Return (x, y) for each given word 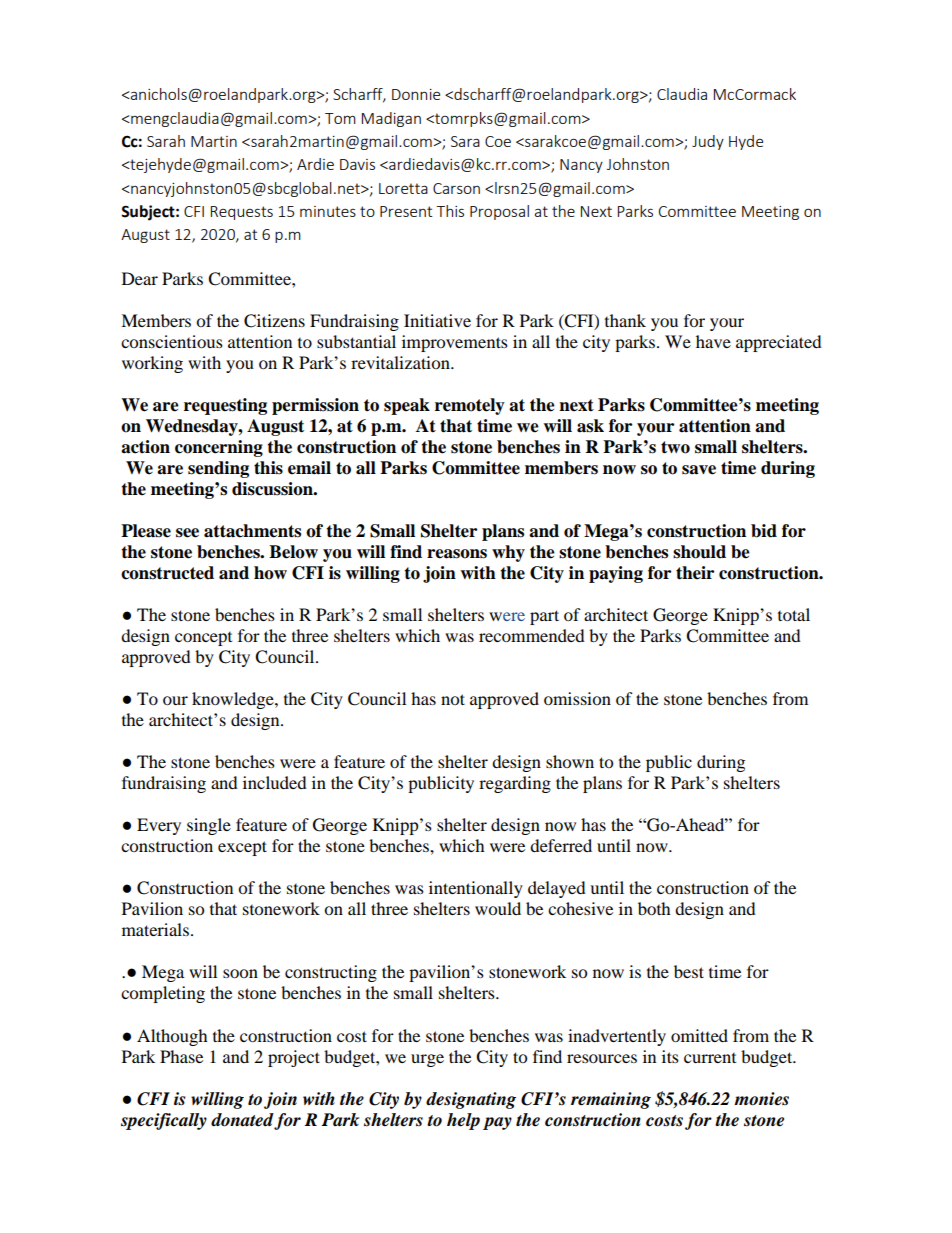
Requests (242, 213)
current (710, 1058)
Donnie (416, 94)
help (463, 1121)
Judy (708, 142)
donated (242, 1120)
